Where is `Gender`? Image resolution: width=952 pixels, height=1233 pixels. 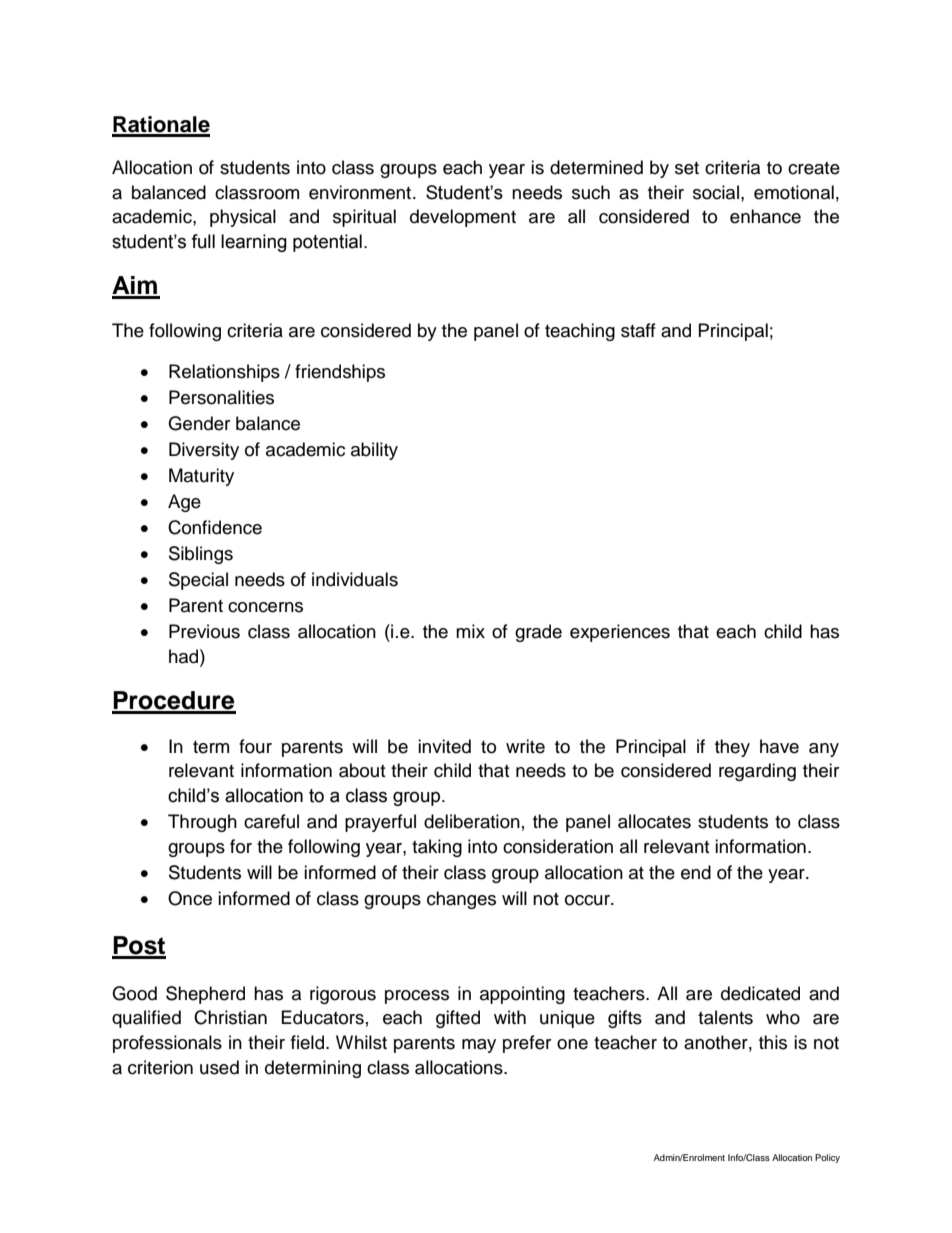 Gender is located at coordinates (199, 423).
